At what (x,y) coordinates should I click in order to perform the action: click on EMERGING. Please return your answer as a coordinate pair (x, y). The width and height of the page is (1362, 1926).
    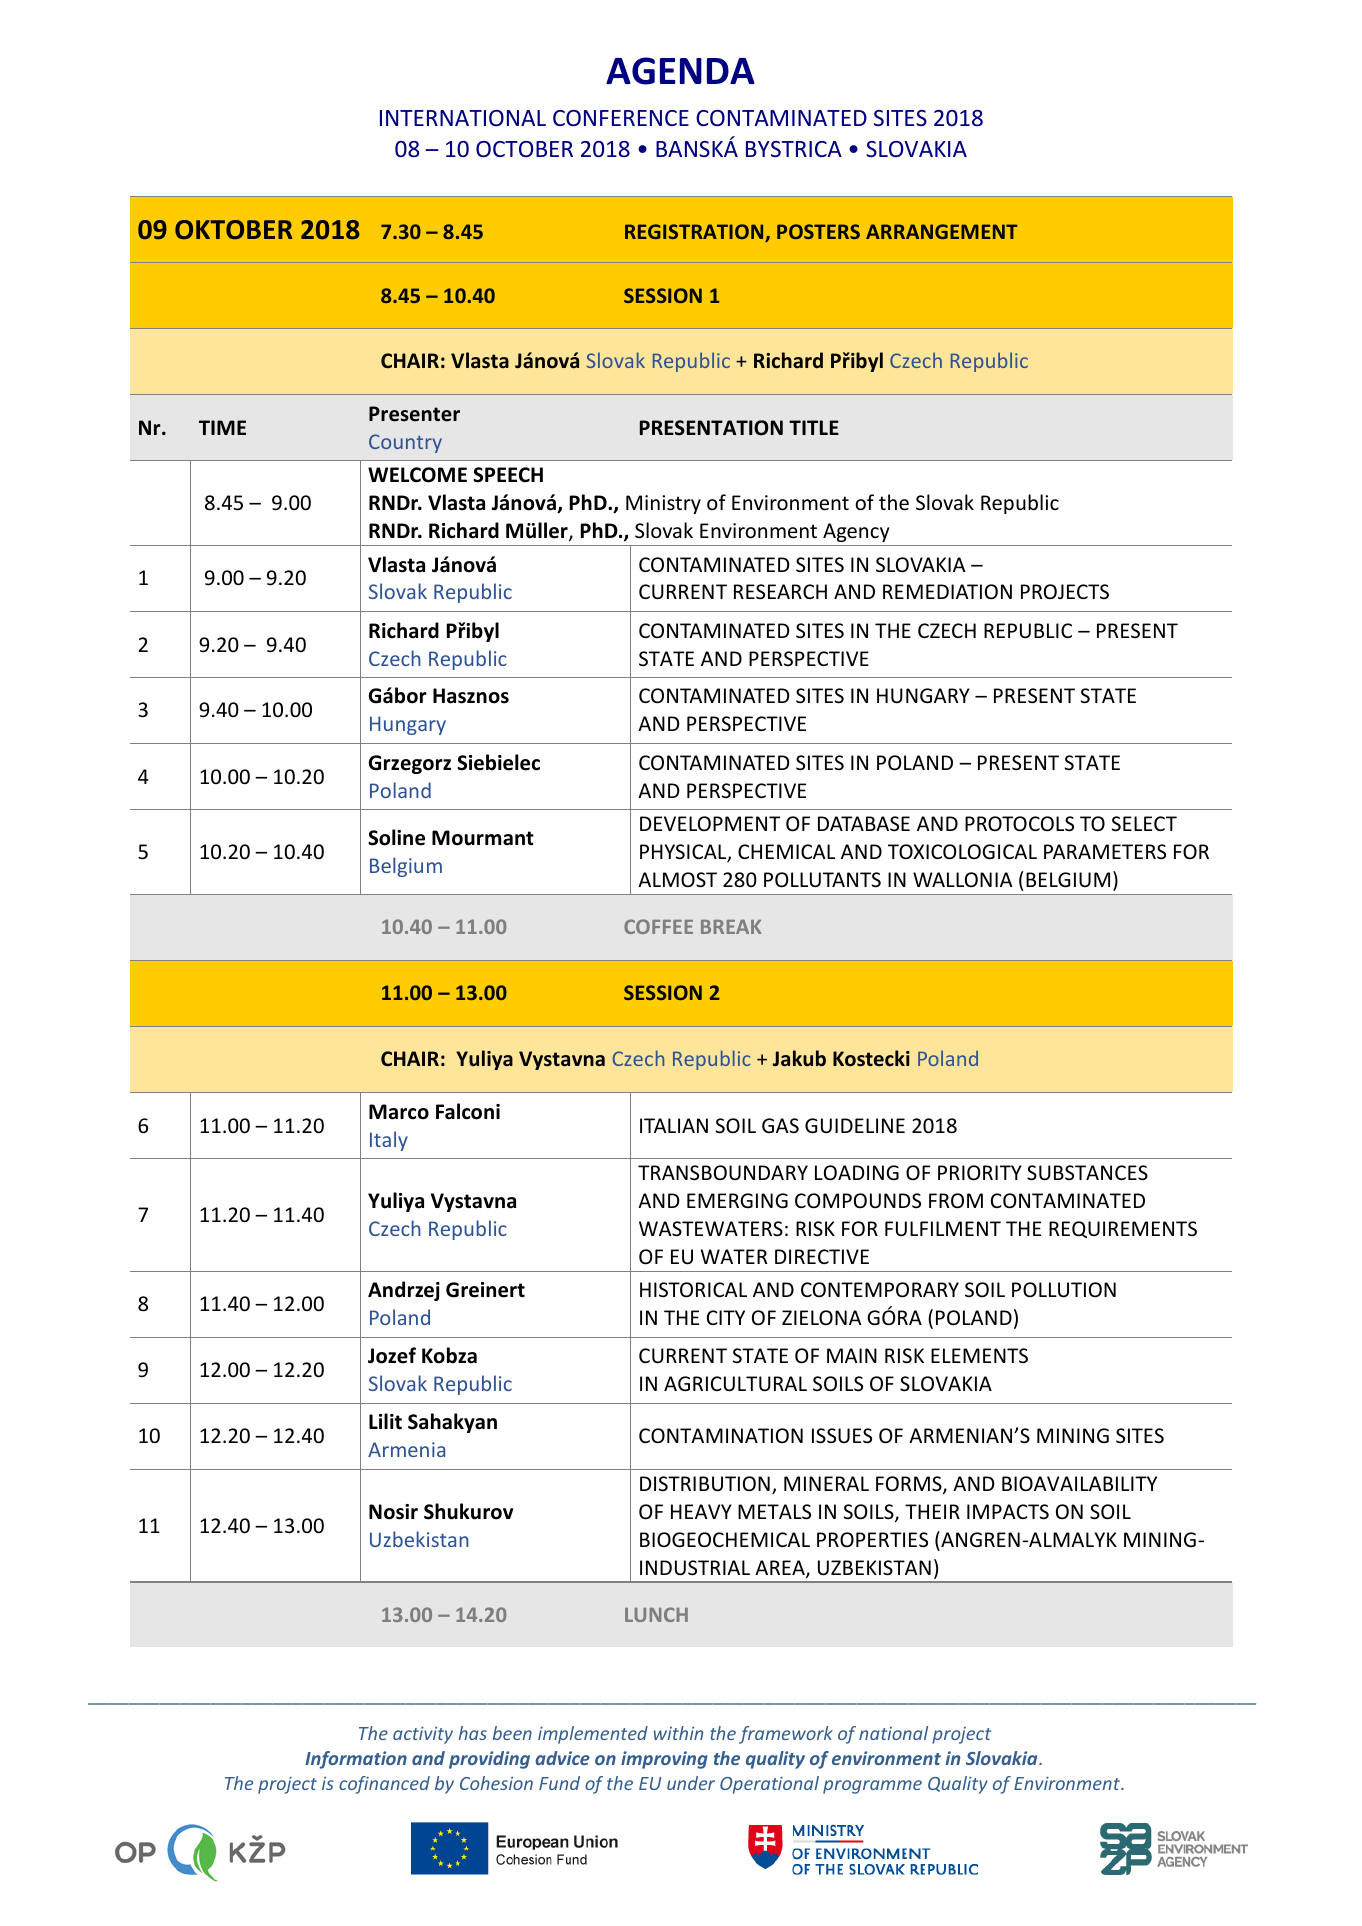
    Looking at the image, I should click on (737, 1200).
